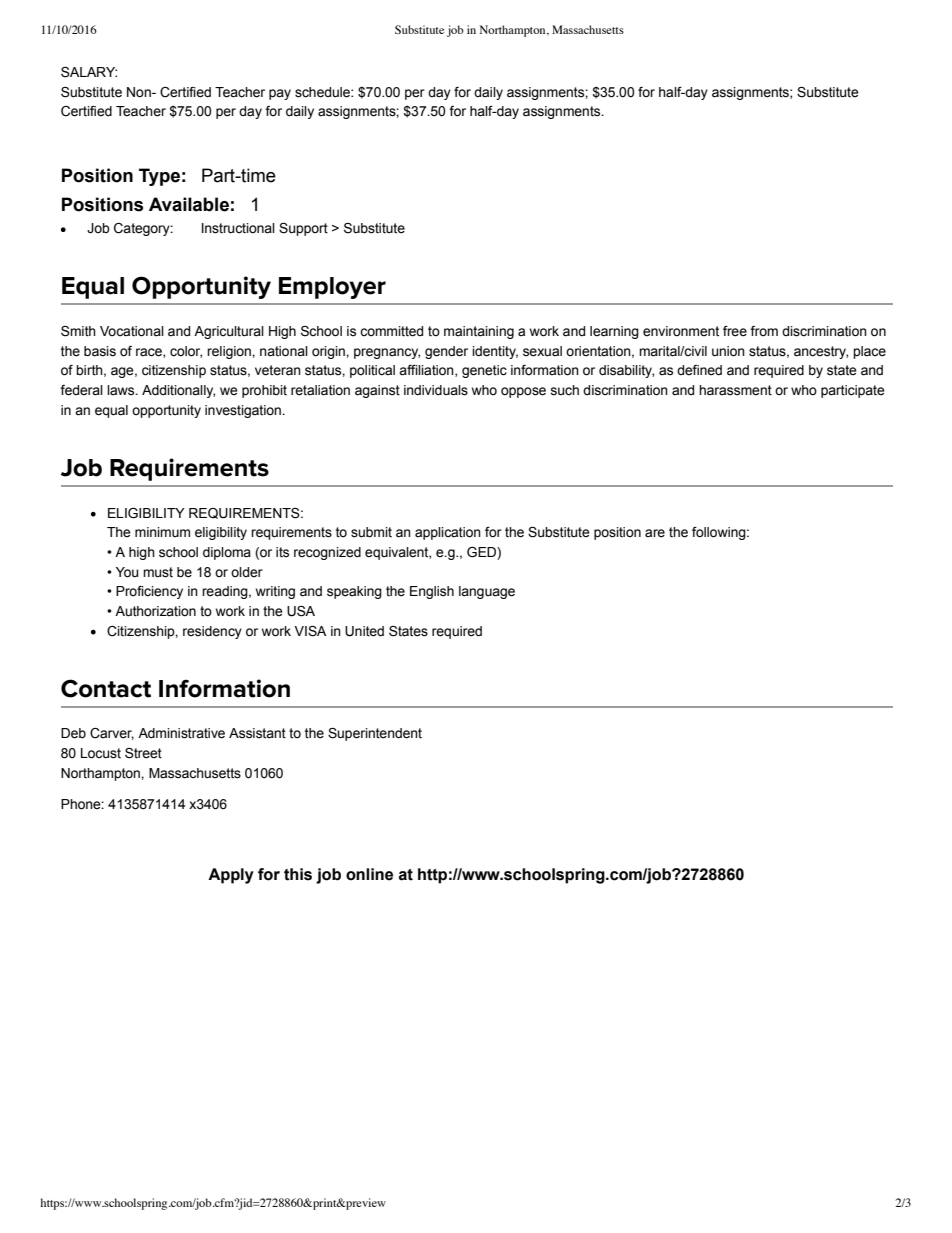 Image resolution: width=952 pixels, height=1233 pixels. Describe the element at coordinates (364, 631) in the screenshot. I see `United` at that location.
